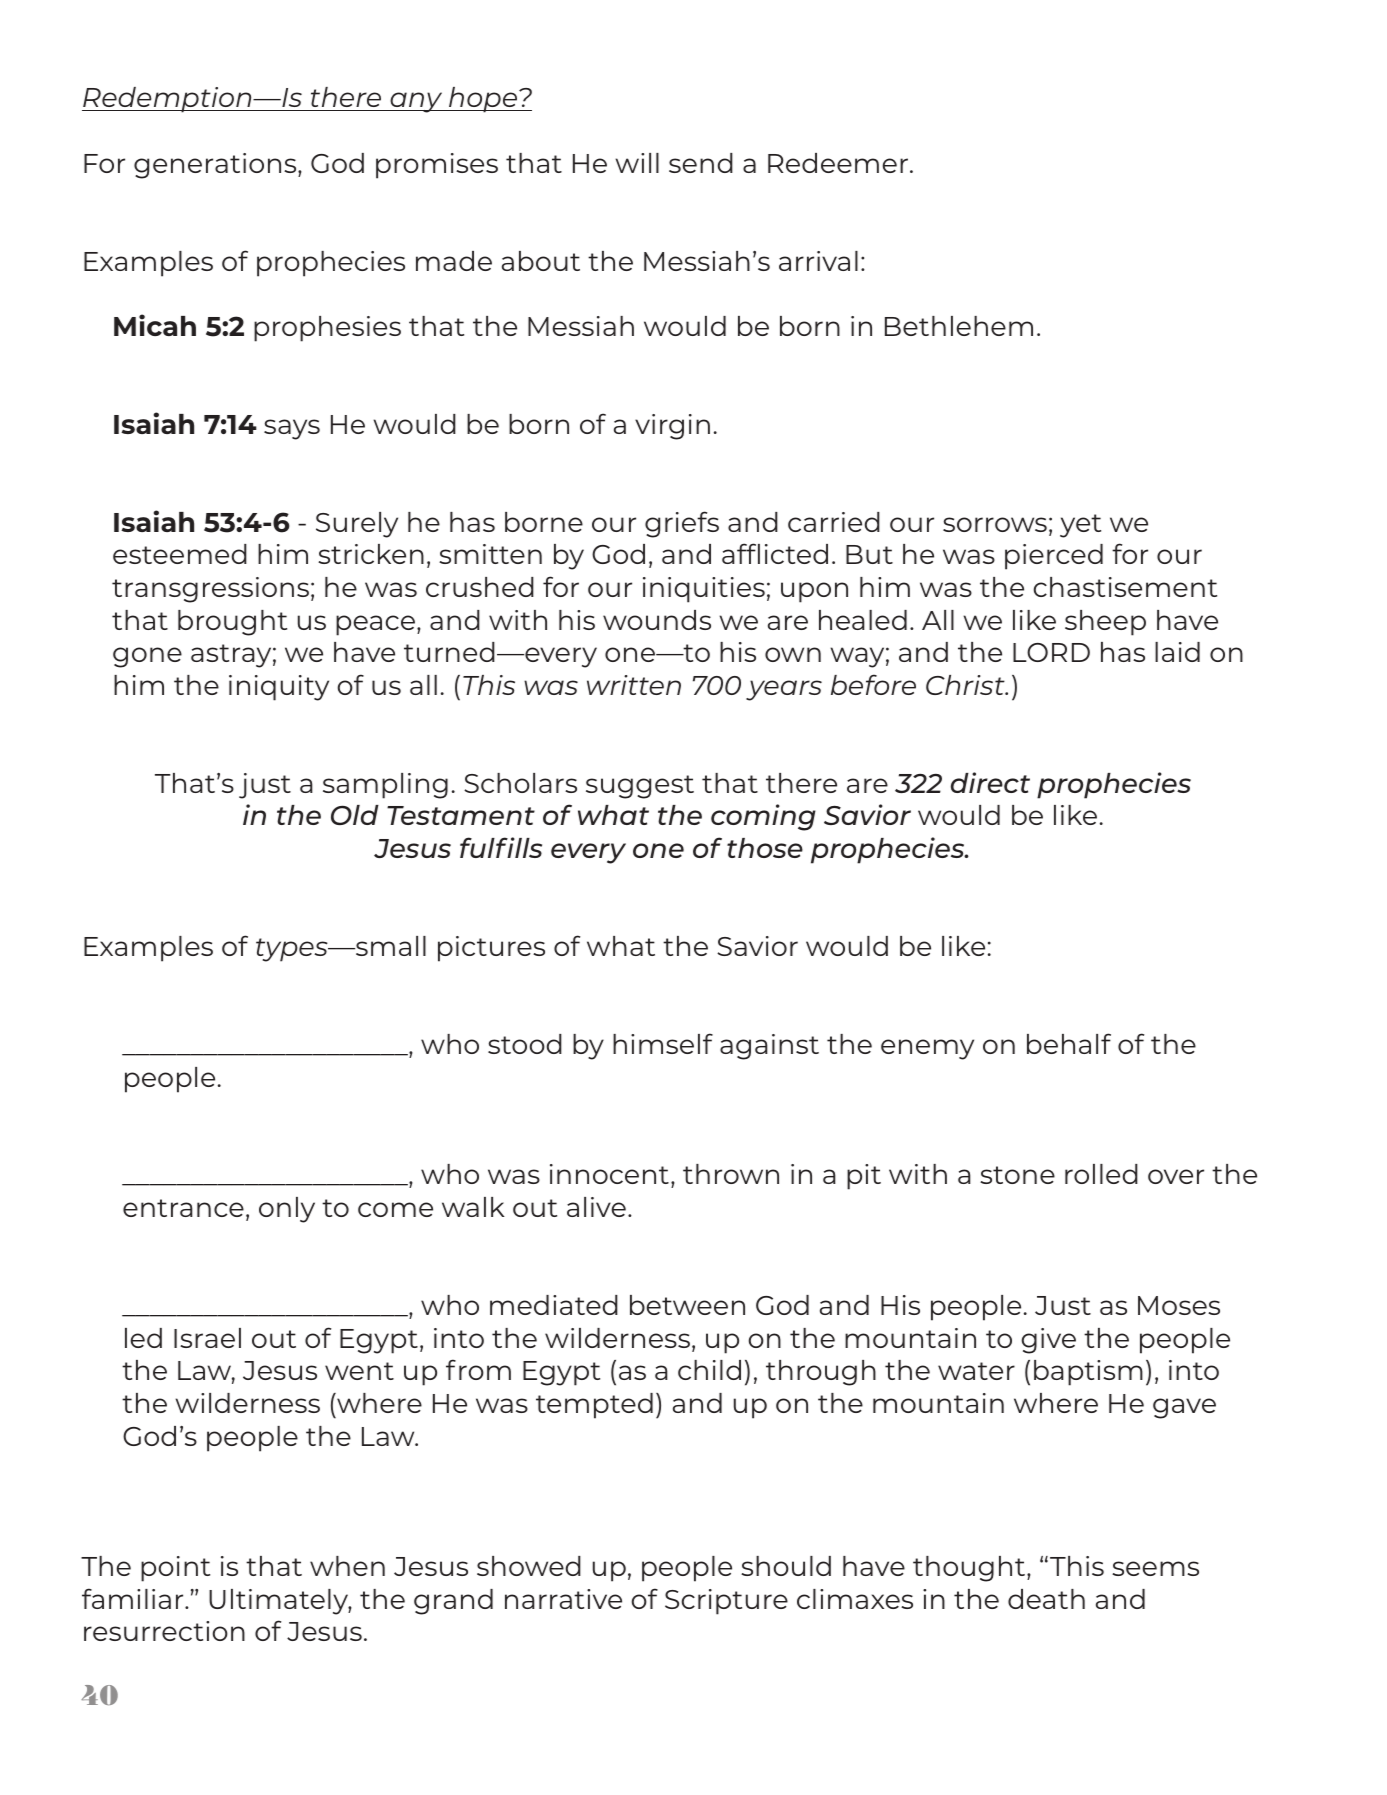 The height and width of the screenshot is (1795, 1387). What do you see at coordinates (292, 429) in the screenshot?
I see `says` at bounding box center [292, 429].
